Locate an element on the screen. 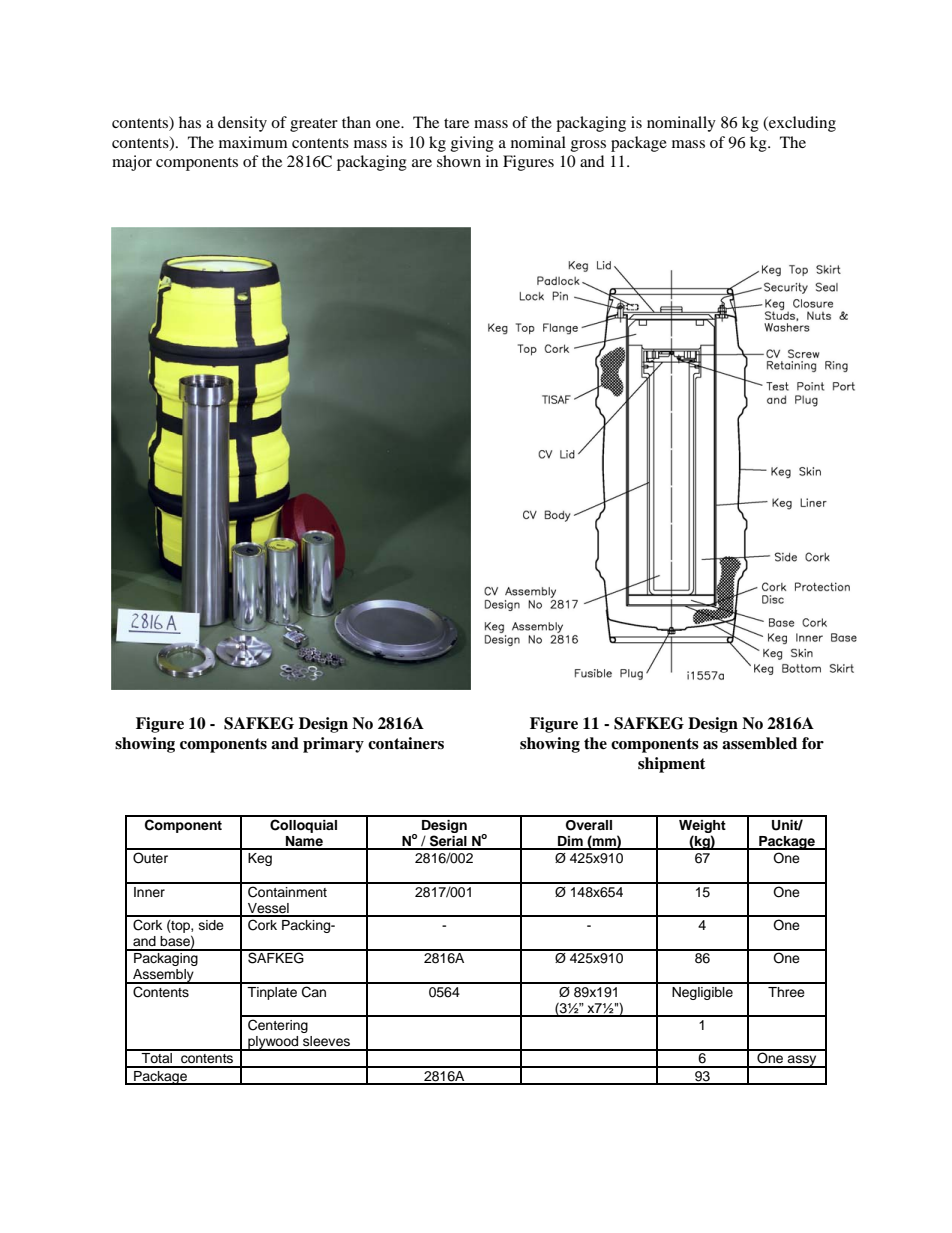 This screenshot has width=952, height=1233. maximum is located at coordinates (253, 142).
